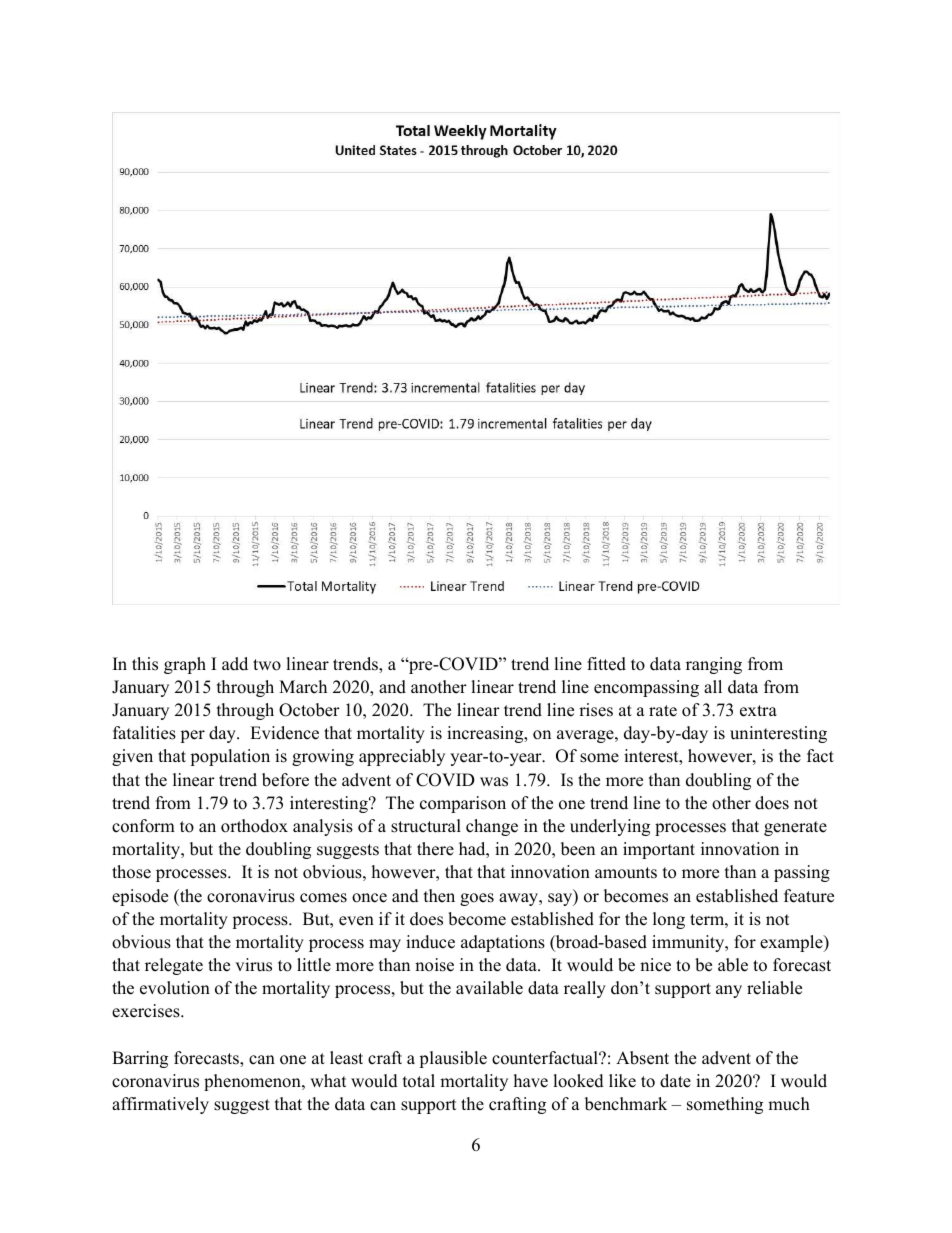 The height and width of the screenshot is (1233, 952). What do you see at coordinates (585, 989) in the screenshot?
I see `really` at bounding box center [585, 989].
